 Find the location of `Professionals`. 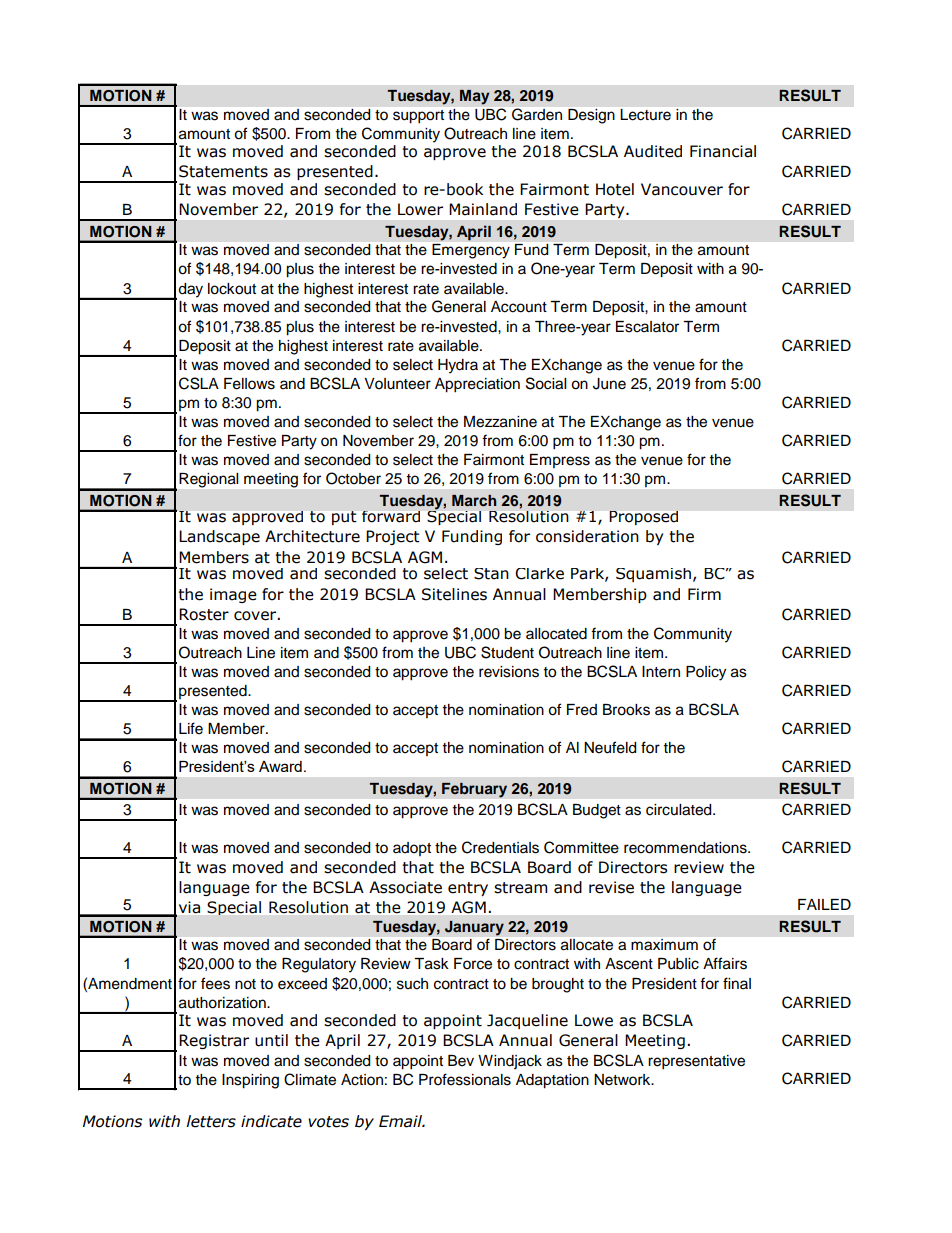

Professionals is located at coordinates (465, 1079).
